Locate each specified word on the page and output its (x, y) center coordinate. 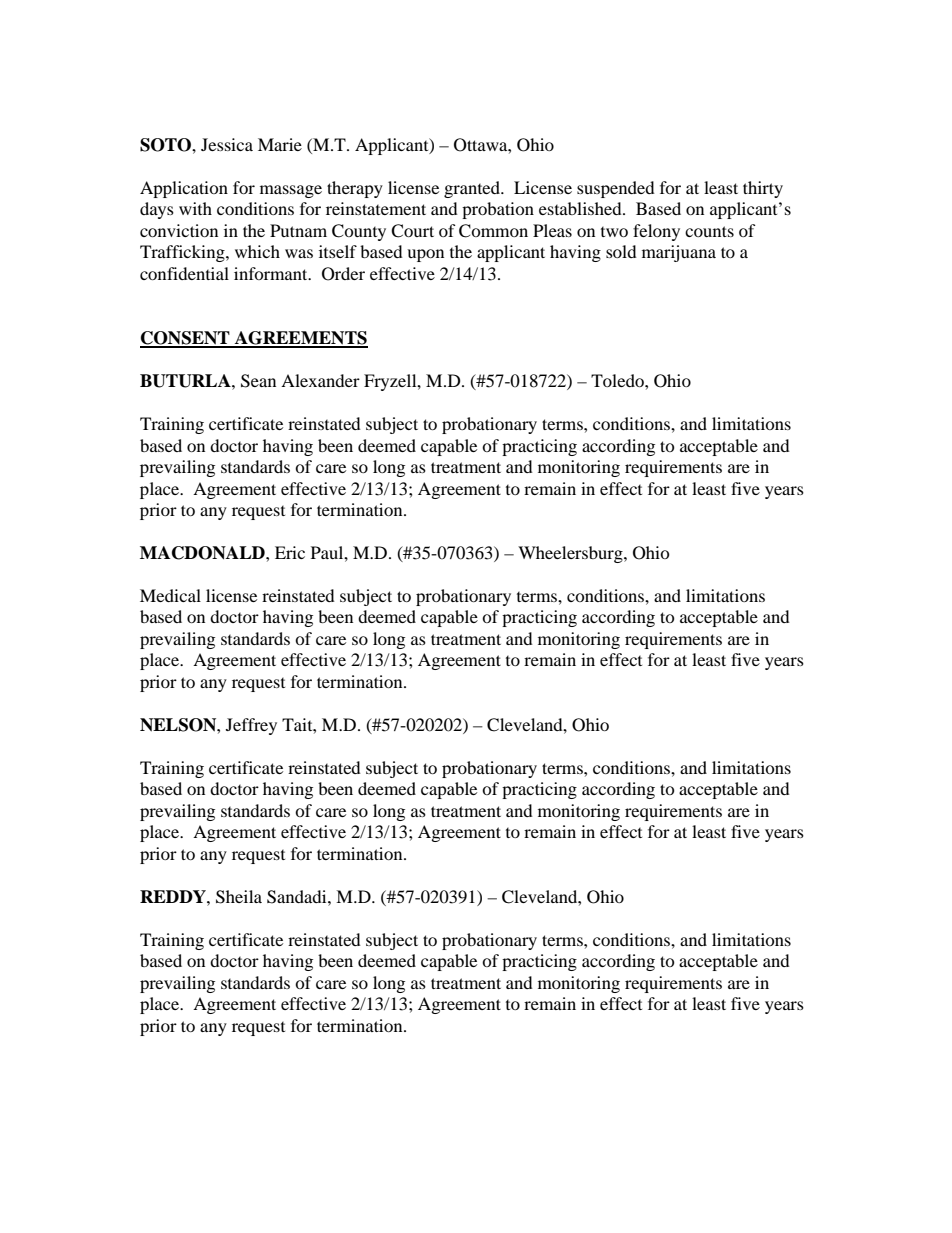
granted (473, 189)
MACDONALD (203, 553)
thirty (763, 189)
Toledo (618, 380)
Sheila (239, 897)
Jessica (227, 144)
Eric (290, 552)
